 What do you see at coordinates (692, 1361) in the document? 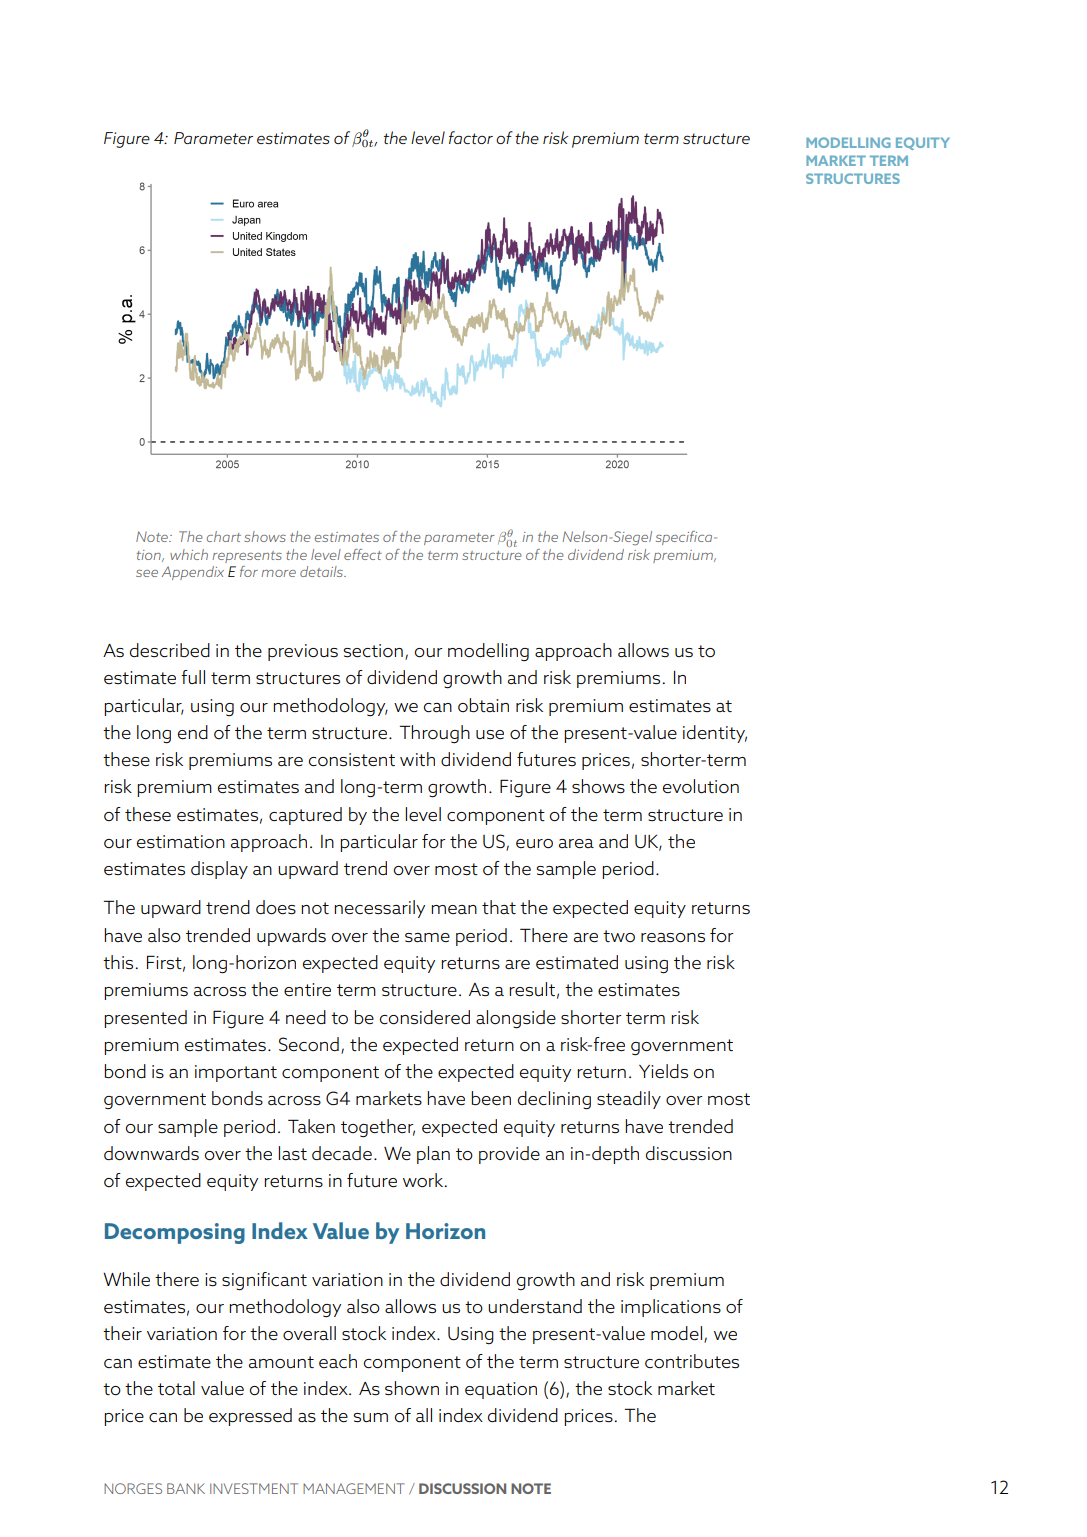
I see `contributes` at bounding box center [692, 1361].
